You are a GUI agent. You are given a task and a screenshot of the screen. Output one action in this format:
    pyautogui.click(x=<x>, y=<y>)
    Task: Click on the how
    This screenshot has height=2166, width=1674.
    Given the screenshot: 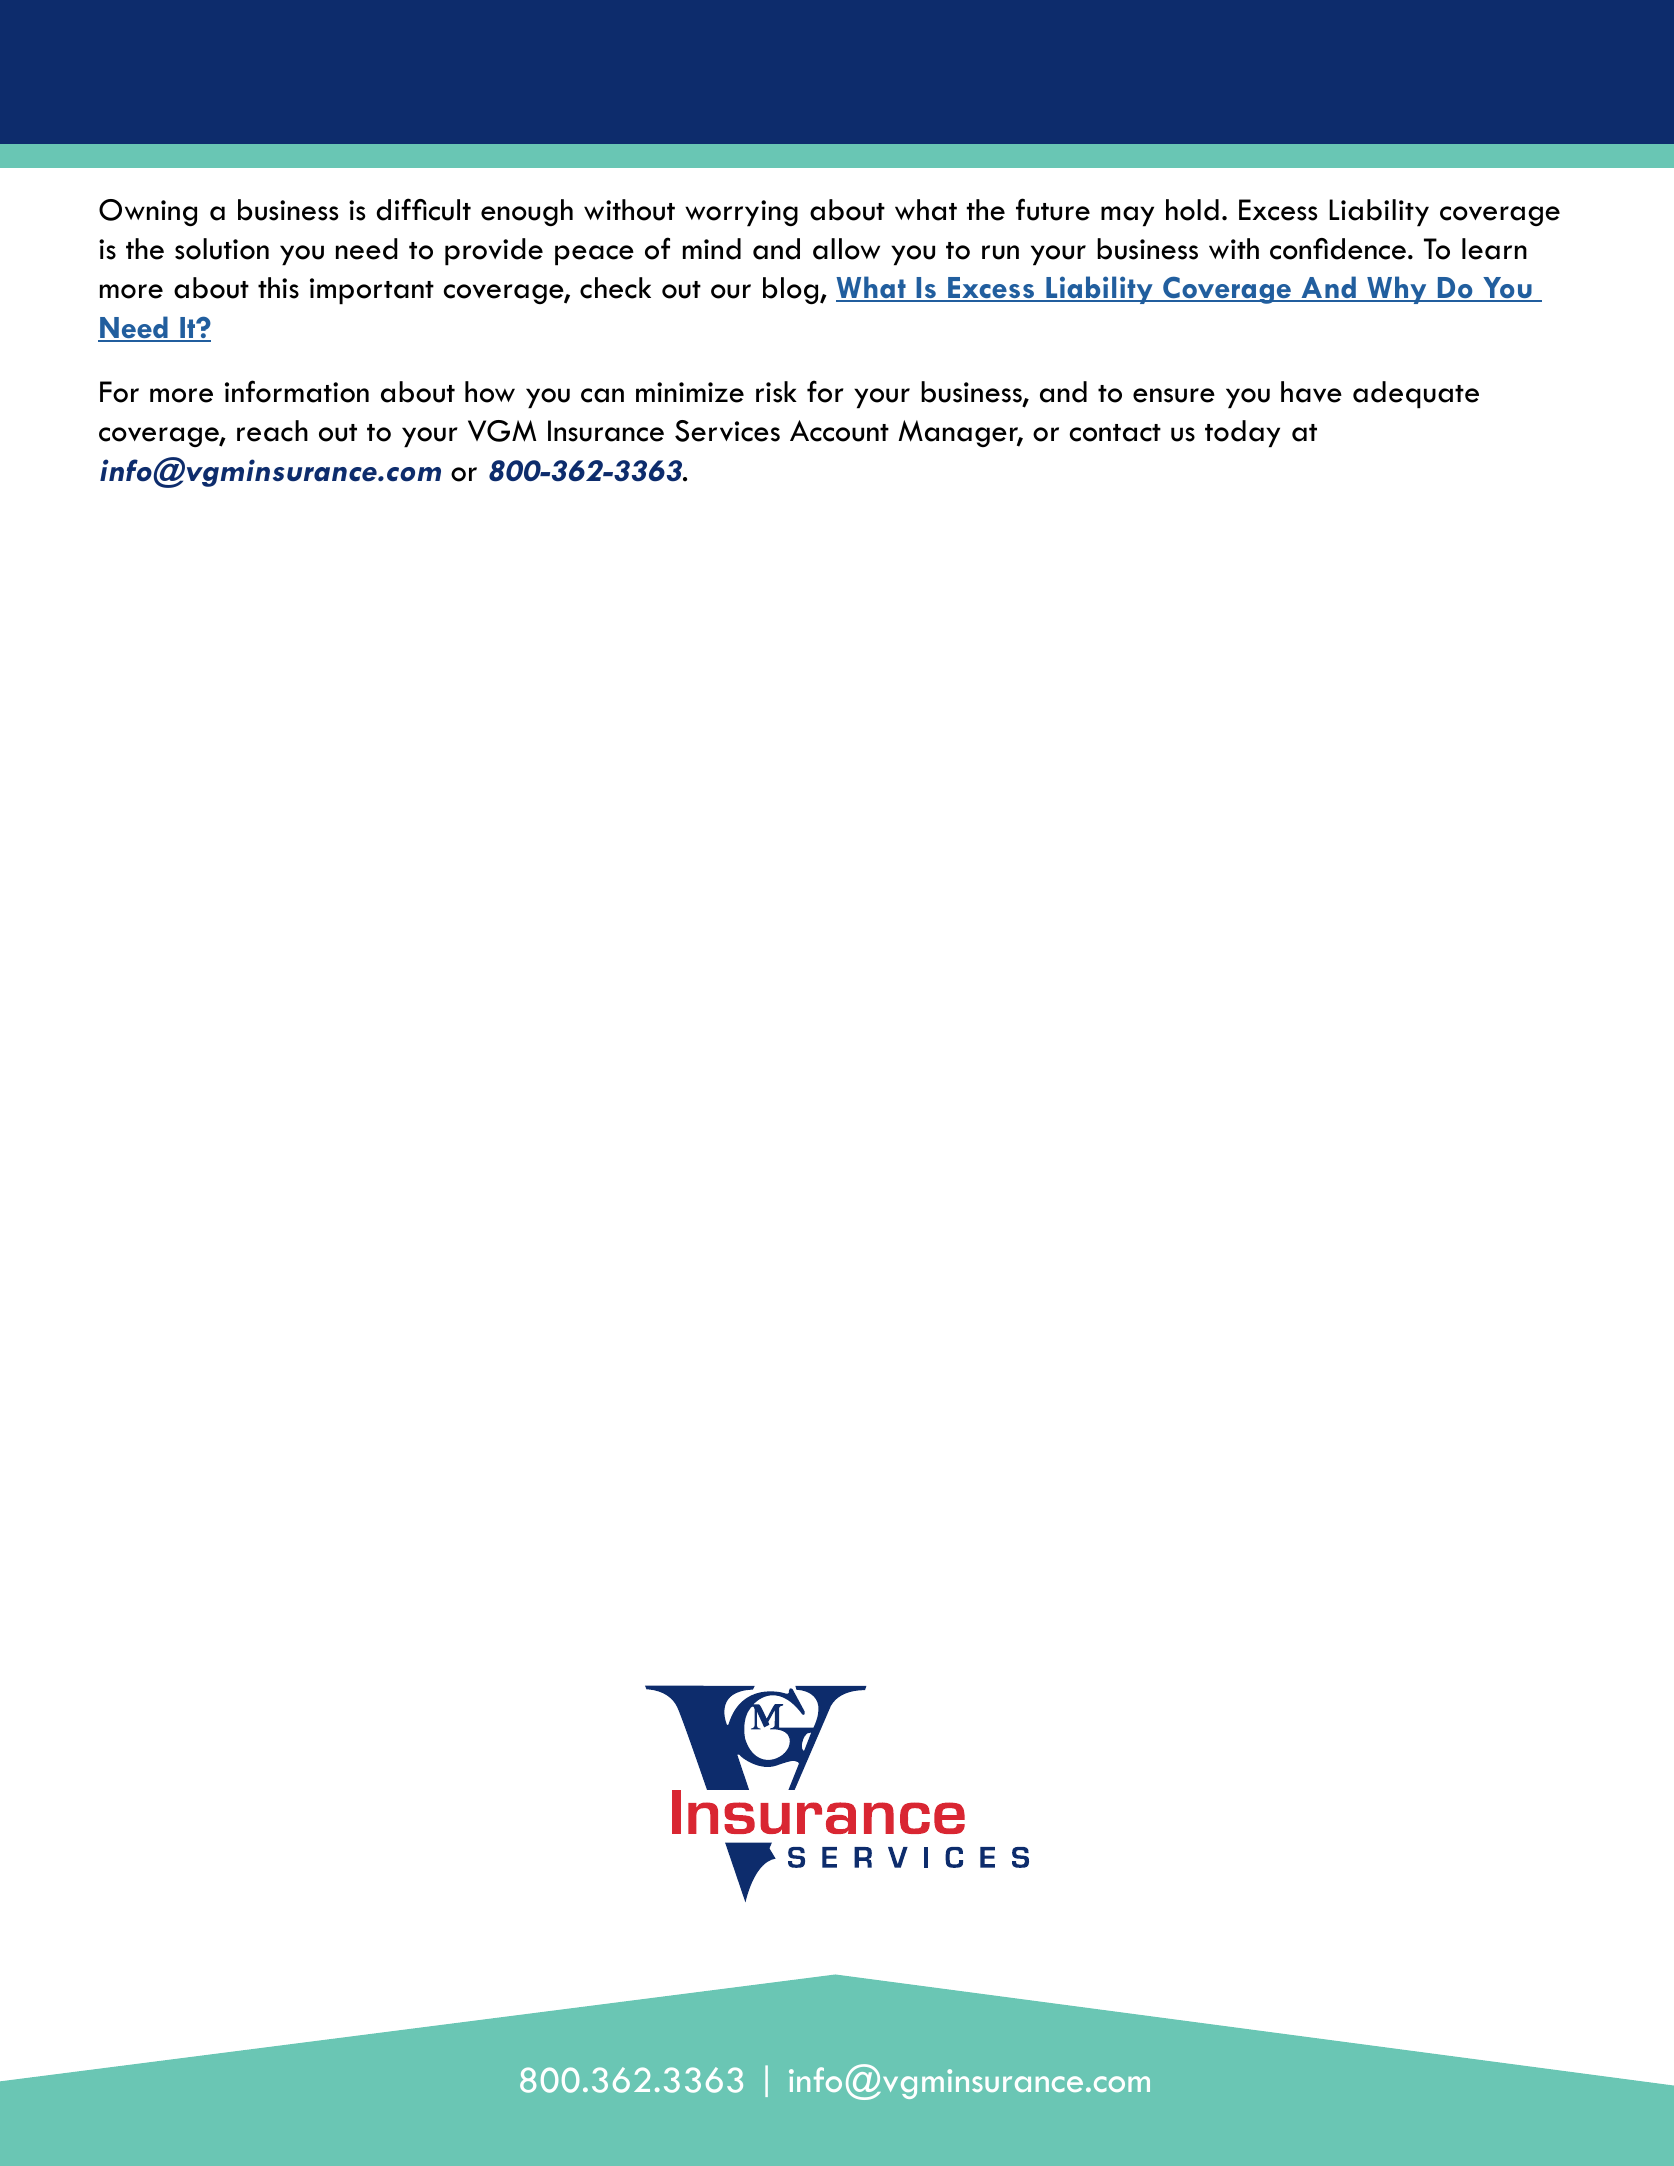 What is the action you would take?
    pyautogui.click(x=490, y=392)
